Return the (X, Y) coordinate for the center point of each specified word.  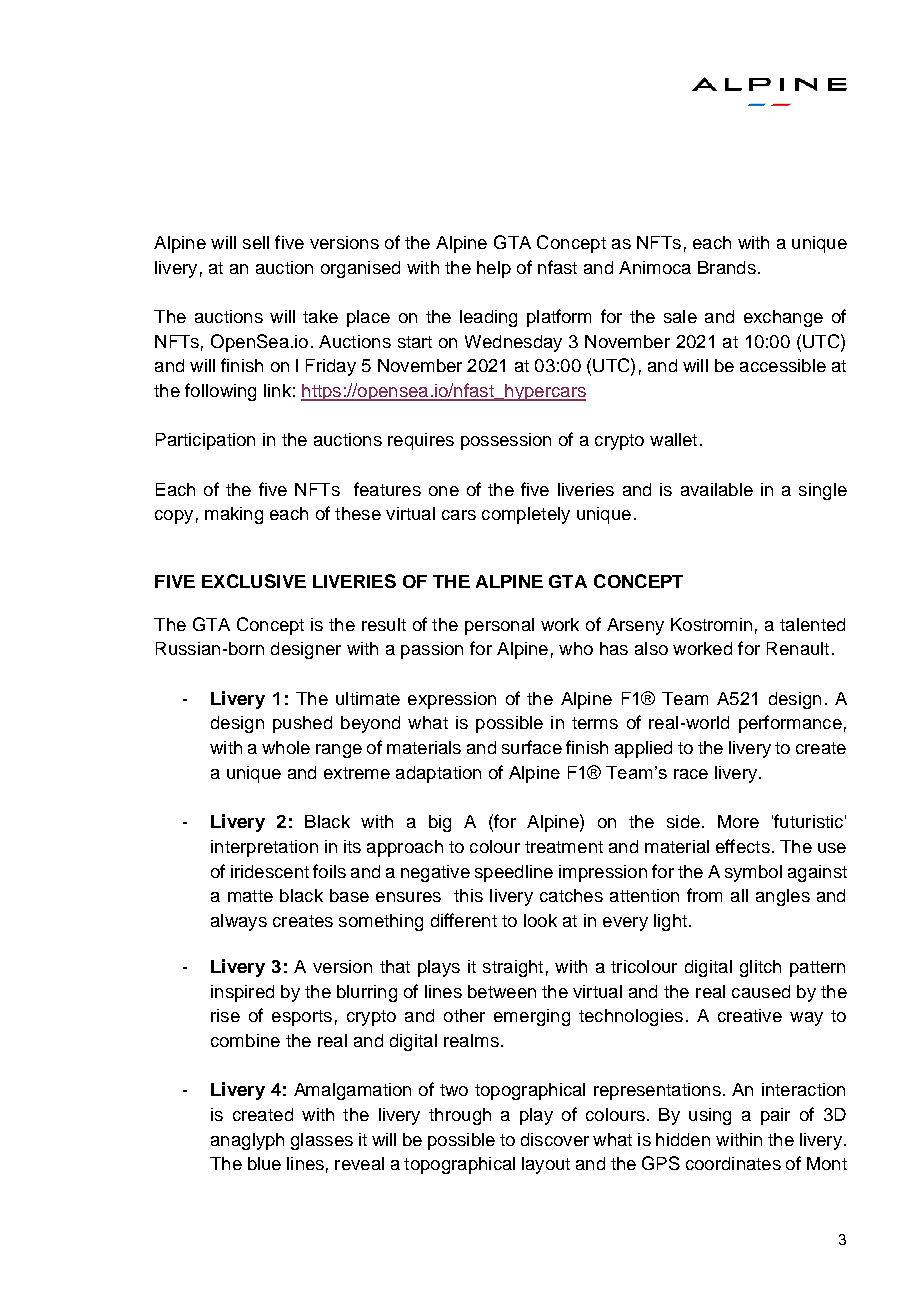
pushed (302, 724)
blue (264, 1163)
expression (452, 700)
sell (256, 242)
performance (790, 724)
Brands (727, 267)
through (460, 1116)
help (494, 269)
